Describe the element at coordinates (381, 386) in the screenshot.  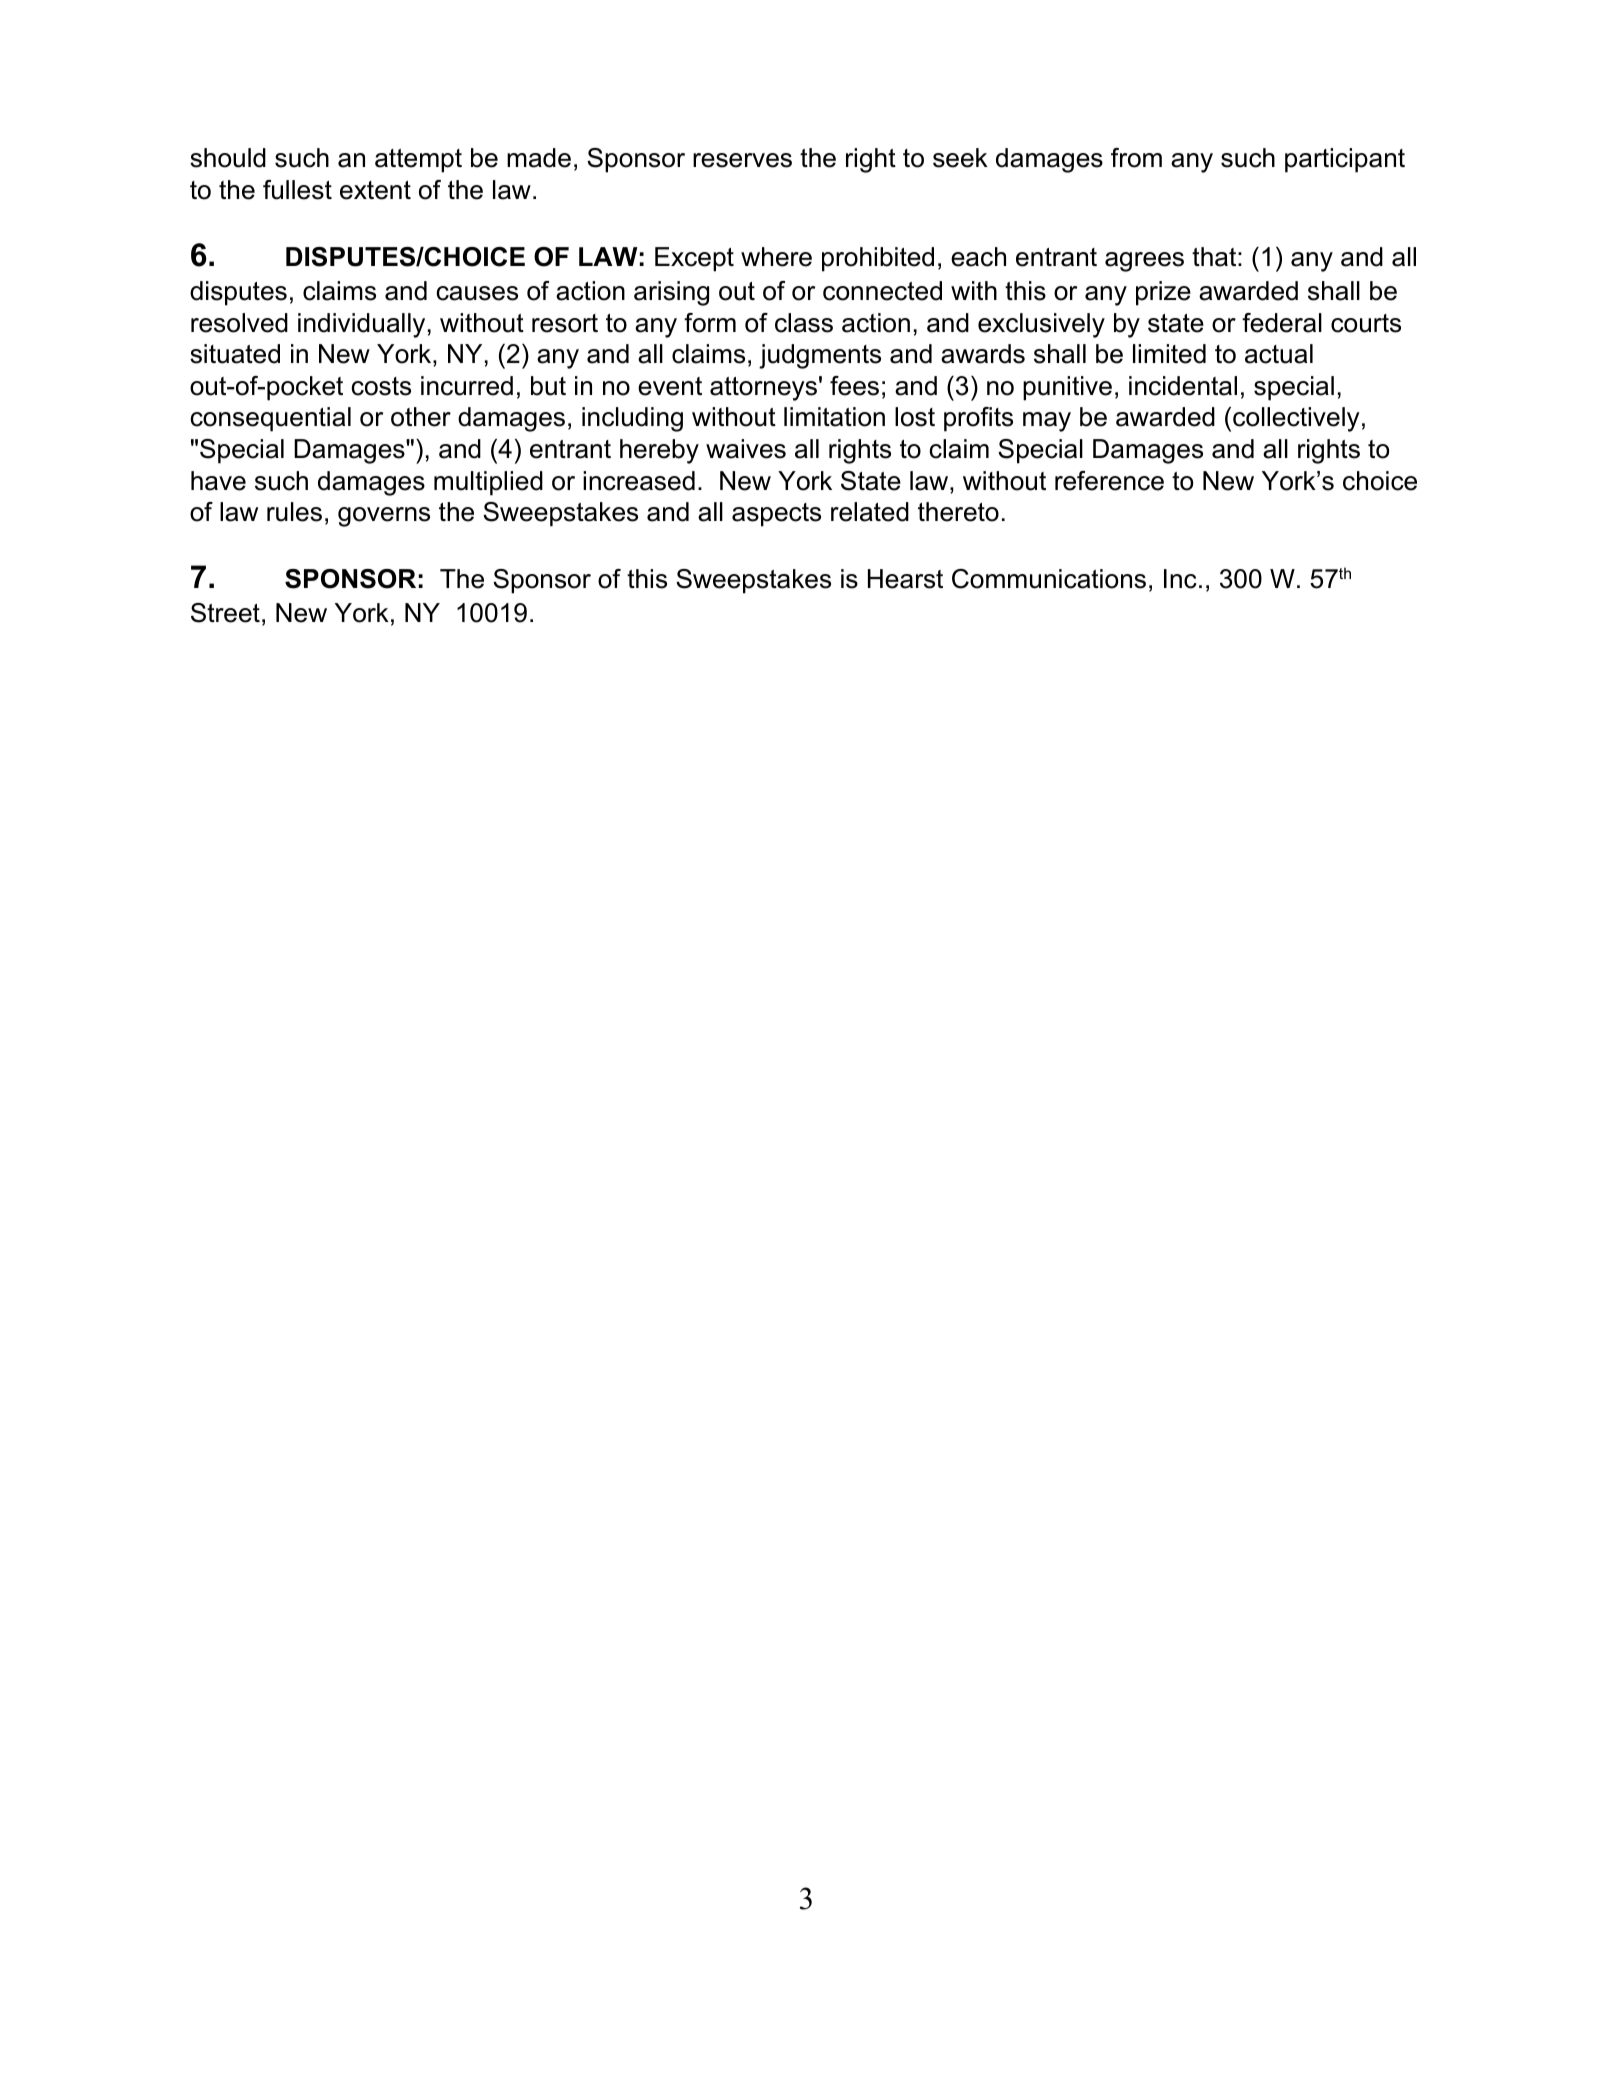
I see `costs` at that location.
